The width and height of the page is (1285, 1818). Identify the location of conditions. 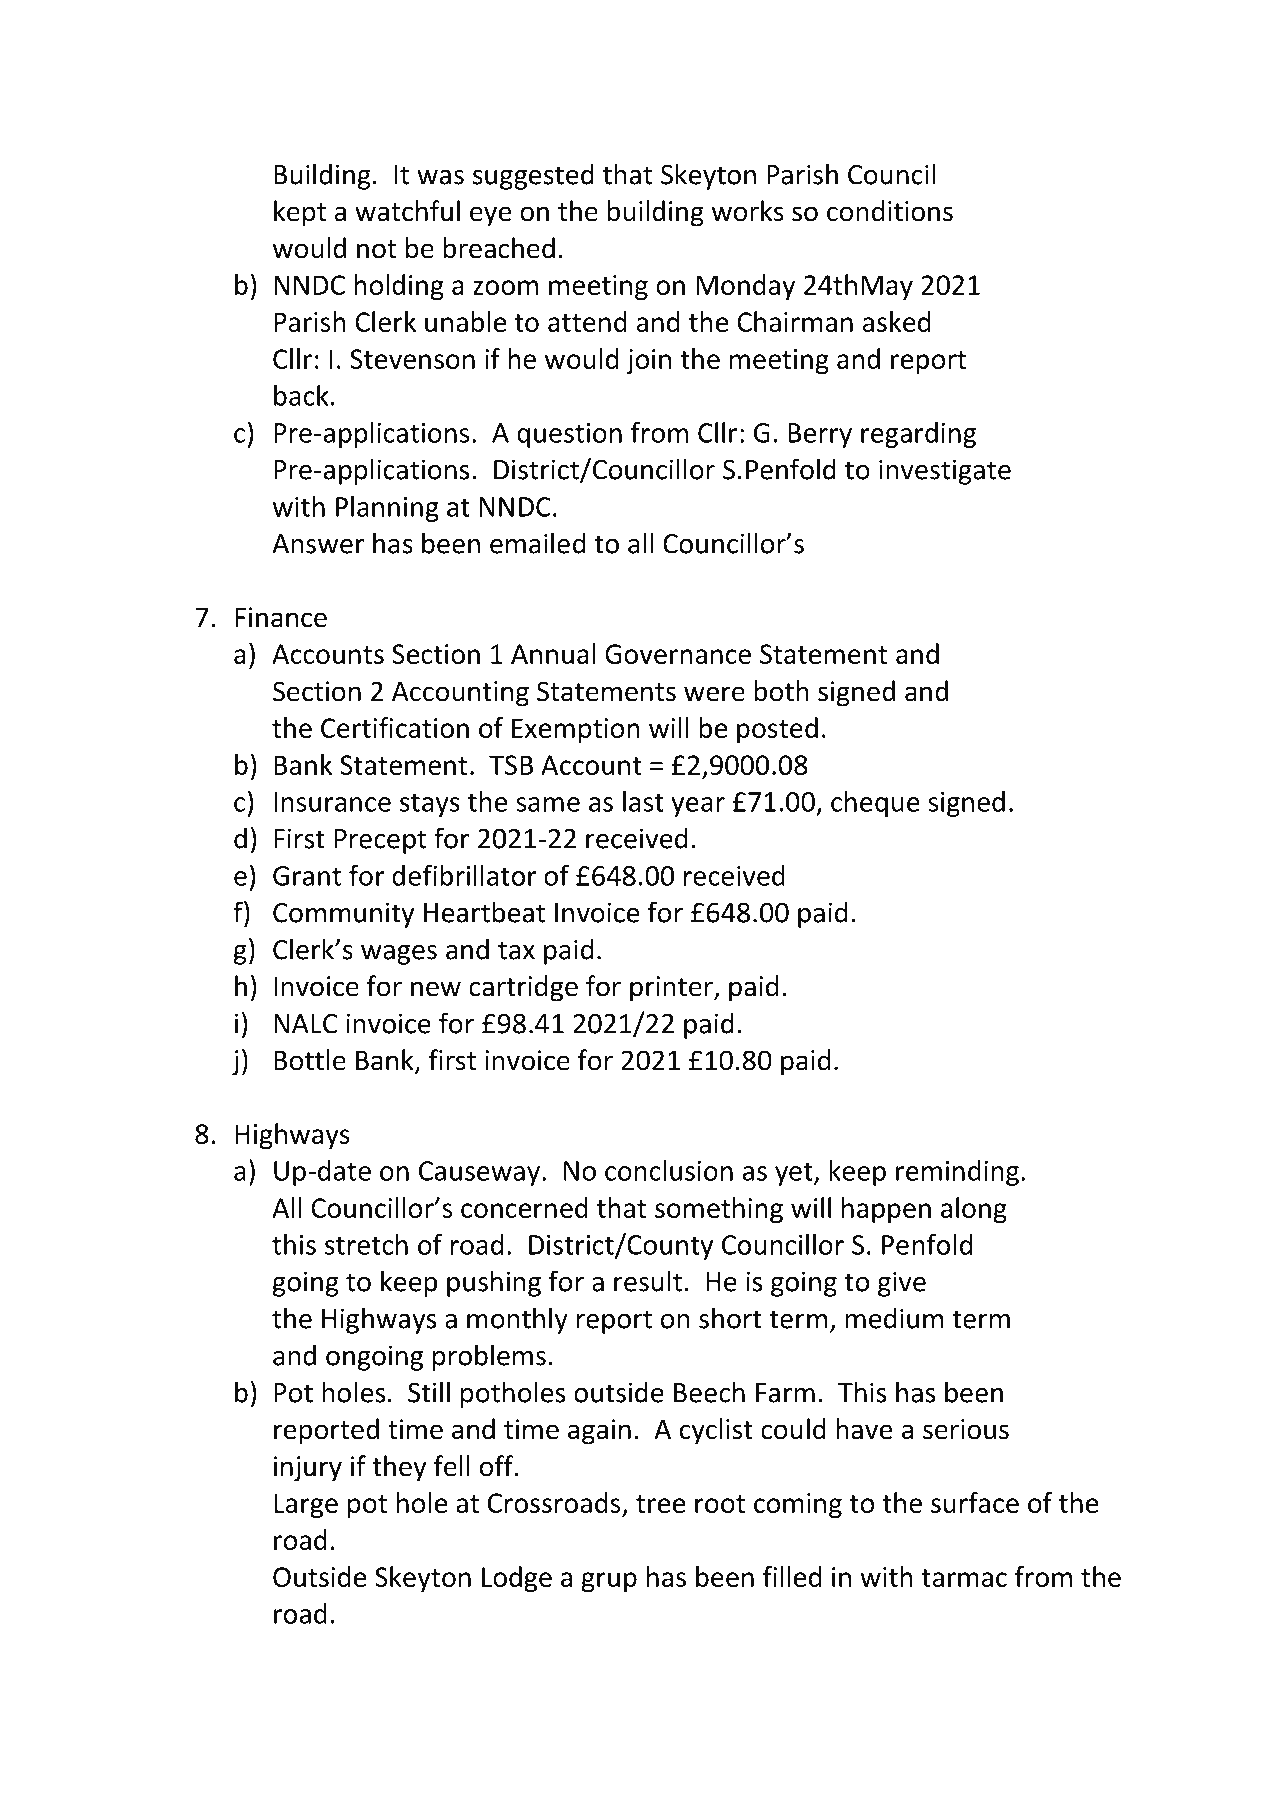
(890, 211).
